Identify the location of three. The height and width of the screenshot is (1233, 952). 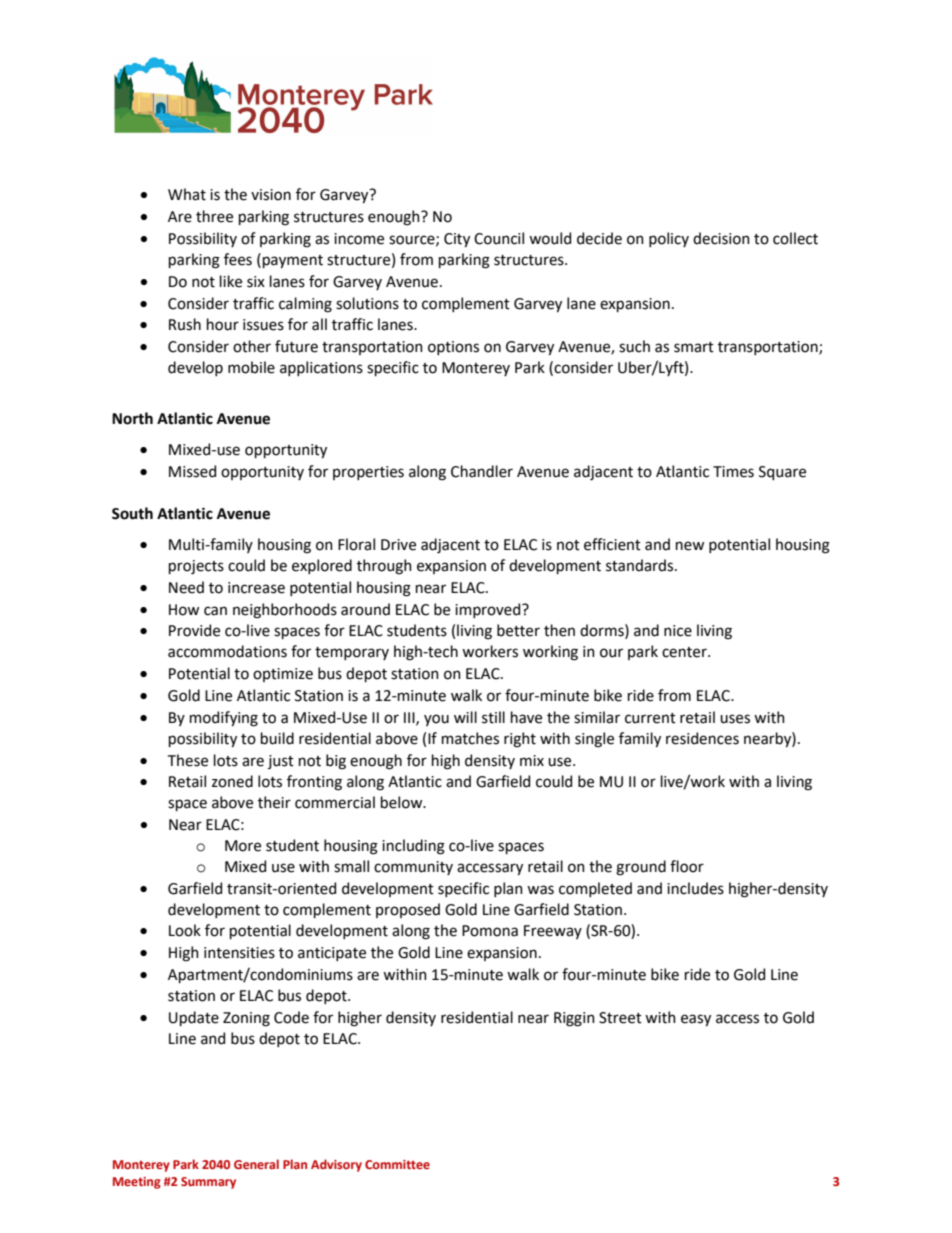
(214, 216).
